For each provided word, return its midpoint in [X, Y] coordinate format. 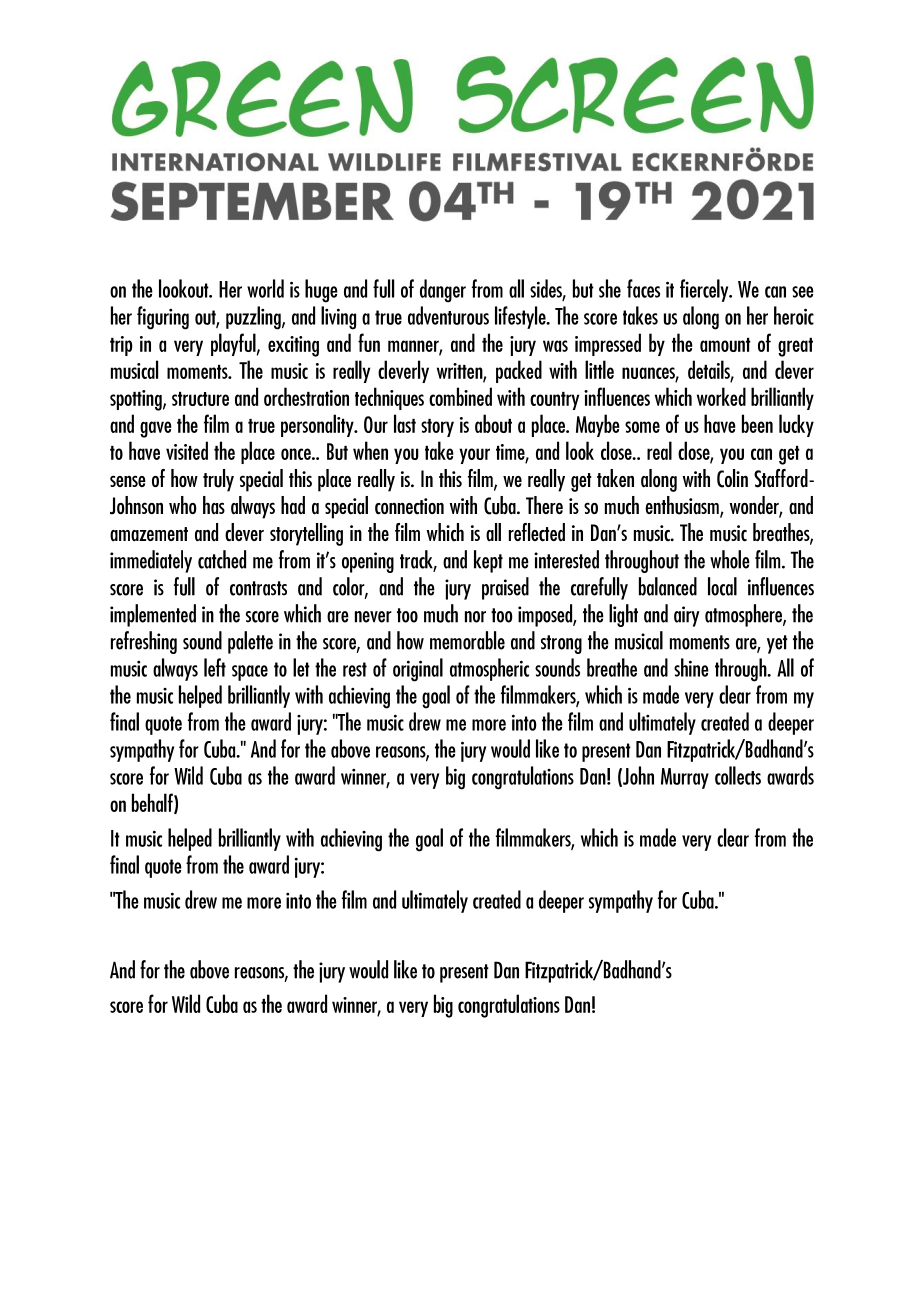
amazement [149, 534]
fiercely [705, 290]
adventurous [448, 315]
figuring [163, 318]
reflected [537, 532]
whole [730, 559]
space [250, 673]
